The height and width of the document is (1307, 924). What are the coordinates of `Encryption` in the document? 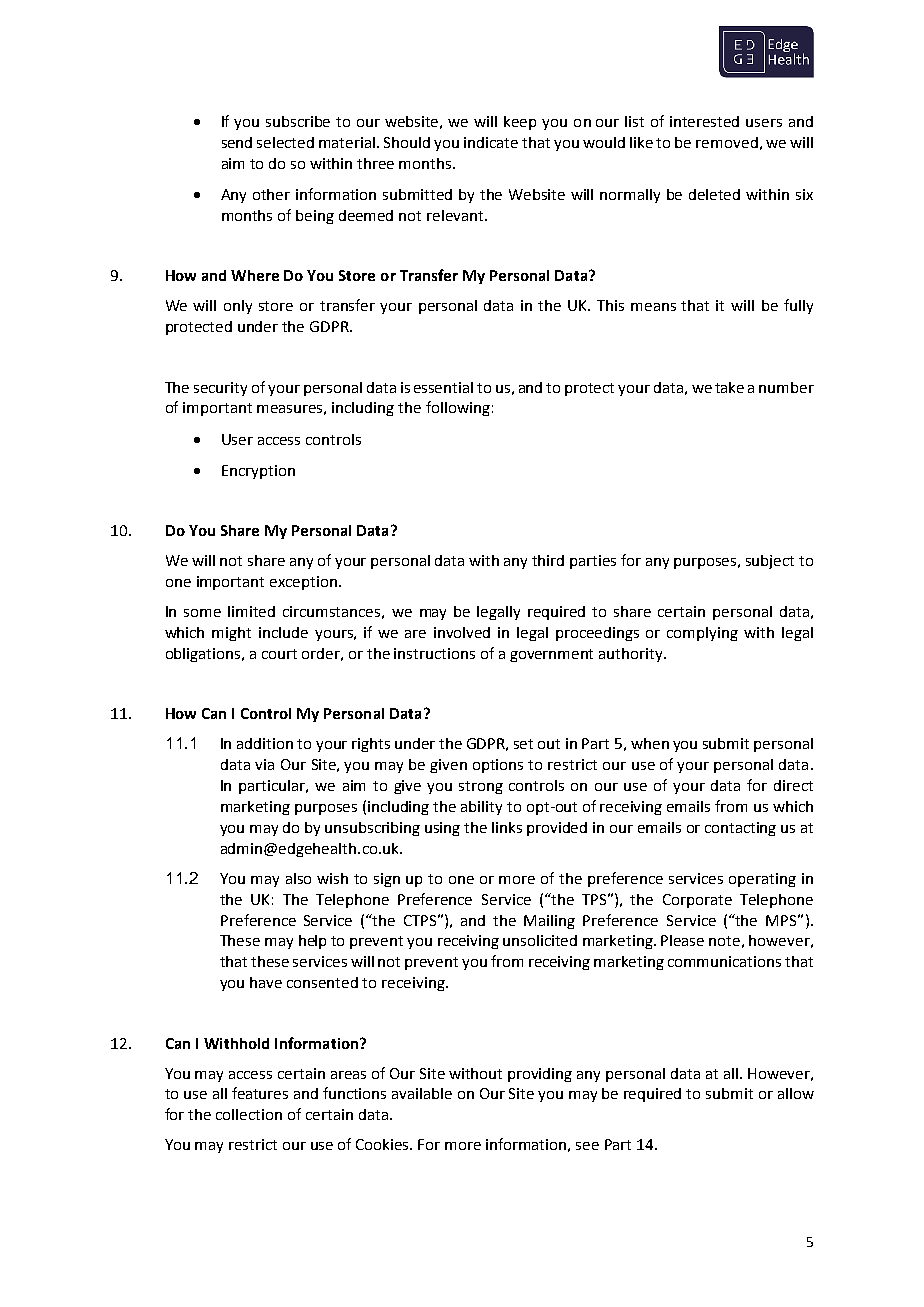 It's located at (258, 472).
